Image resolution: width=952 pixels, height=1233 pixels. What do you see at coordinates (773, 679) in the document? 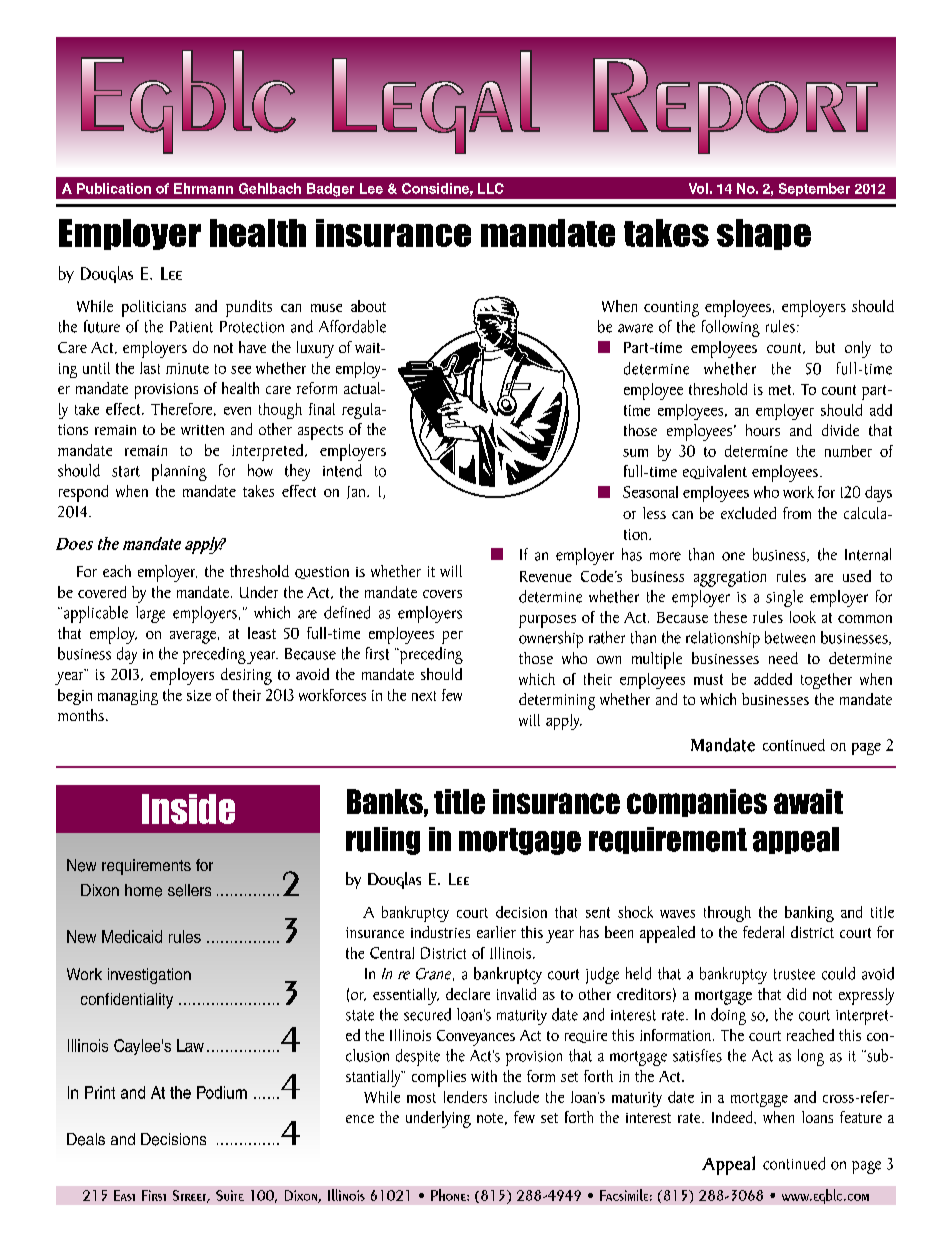
I see `added` at bounding box center [773, 679].
